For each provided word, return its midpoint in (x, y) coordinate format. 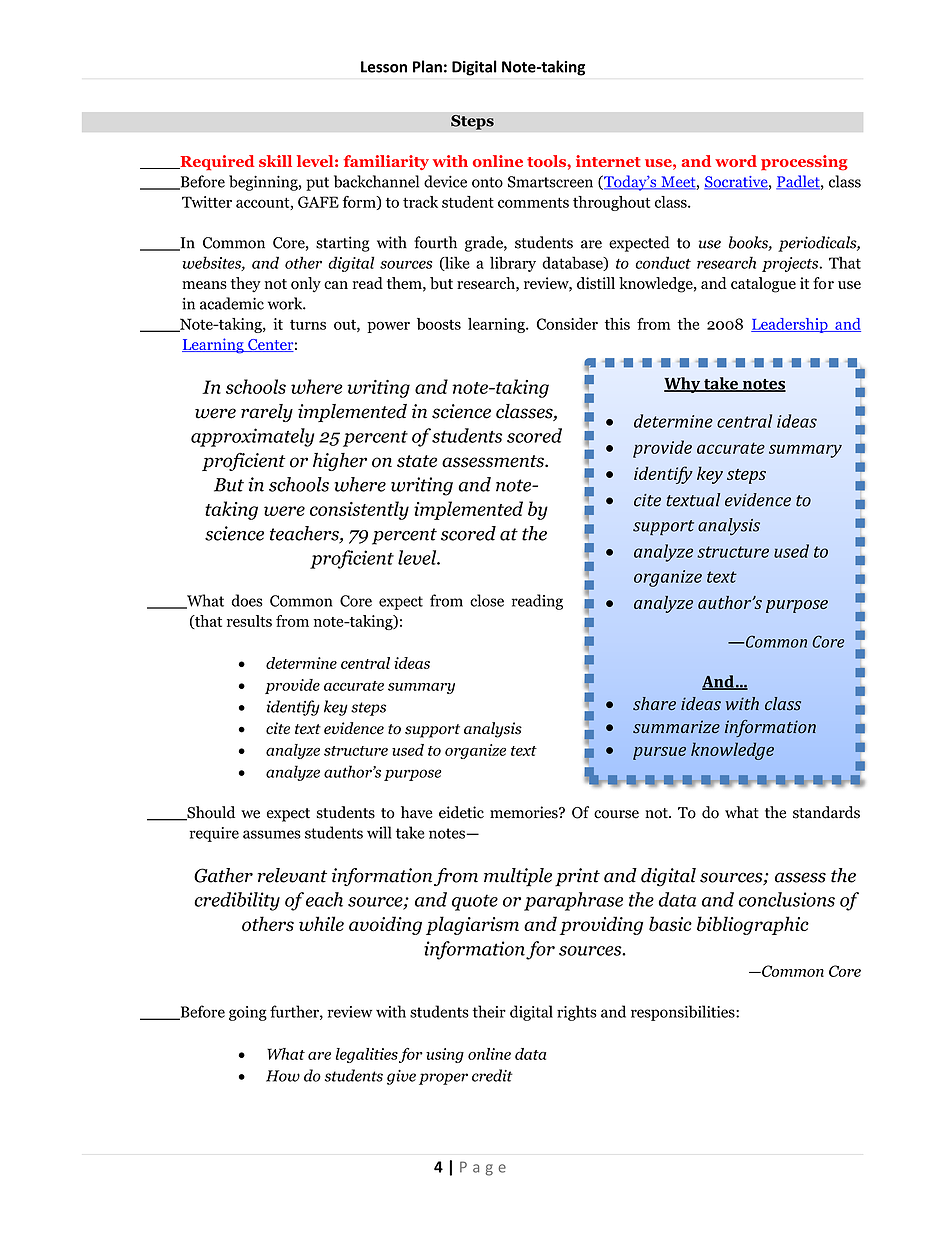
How (283, 1076)
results (249, 621)
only (306, 284)
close (487, 600)
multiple (518, 877)
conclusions (787, 899)
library (513, 264)
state (417, 461)
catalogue (763, 285)
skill (275, 161)
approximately (252, 437)
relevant (292, 875)
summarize (676, 726)
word (736, 161)
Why (683, 385)
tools (547, 161)
